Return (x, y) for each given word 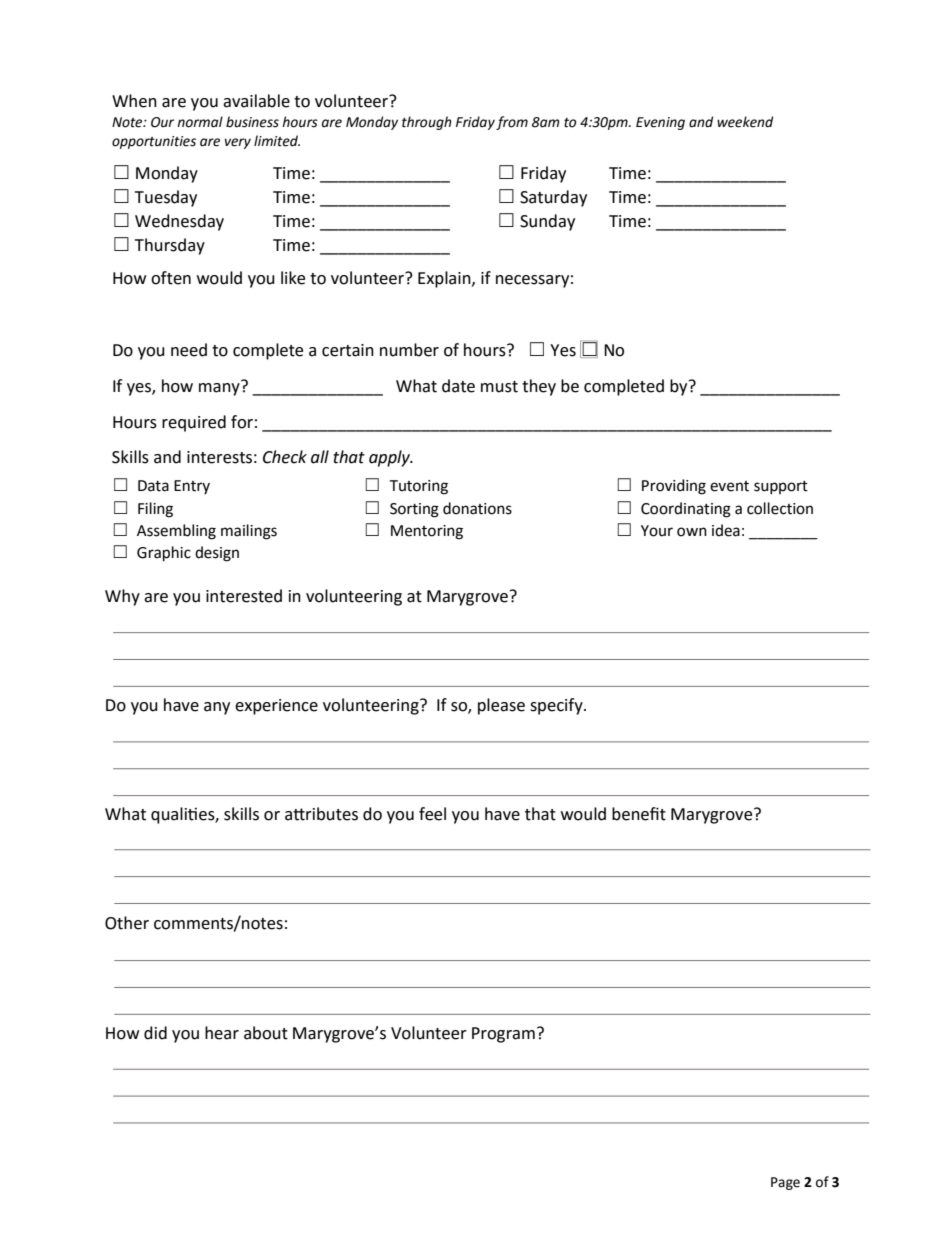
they (539, 387)
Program (503, 1035)
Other (127, 923)
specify (557, 706)
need (189, 350)
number (409, 350)
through (427, 123)
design (217, 554)
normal (200, 122)
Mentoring (427, 532)
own (692, 532)
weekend (745, 122)
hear (222, 1033)
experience (276, 707)
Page (785, 1183)
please (501, 706)
